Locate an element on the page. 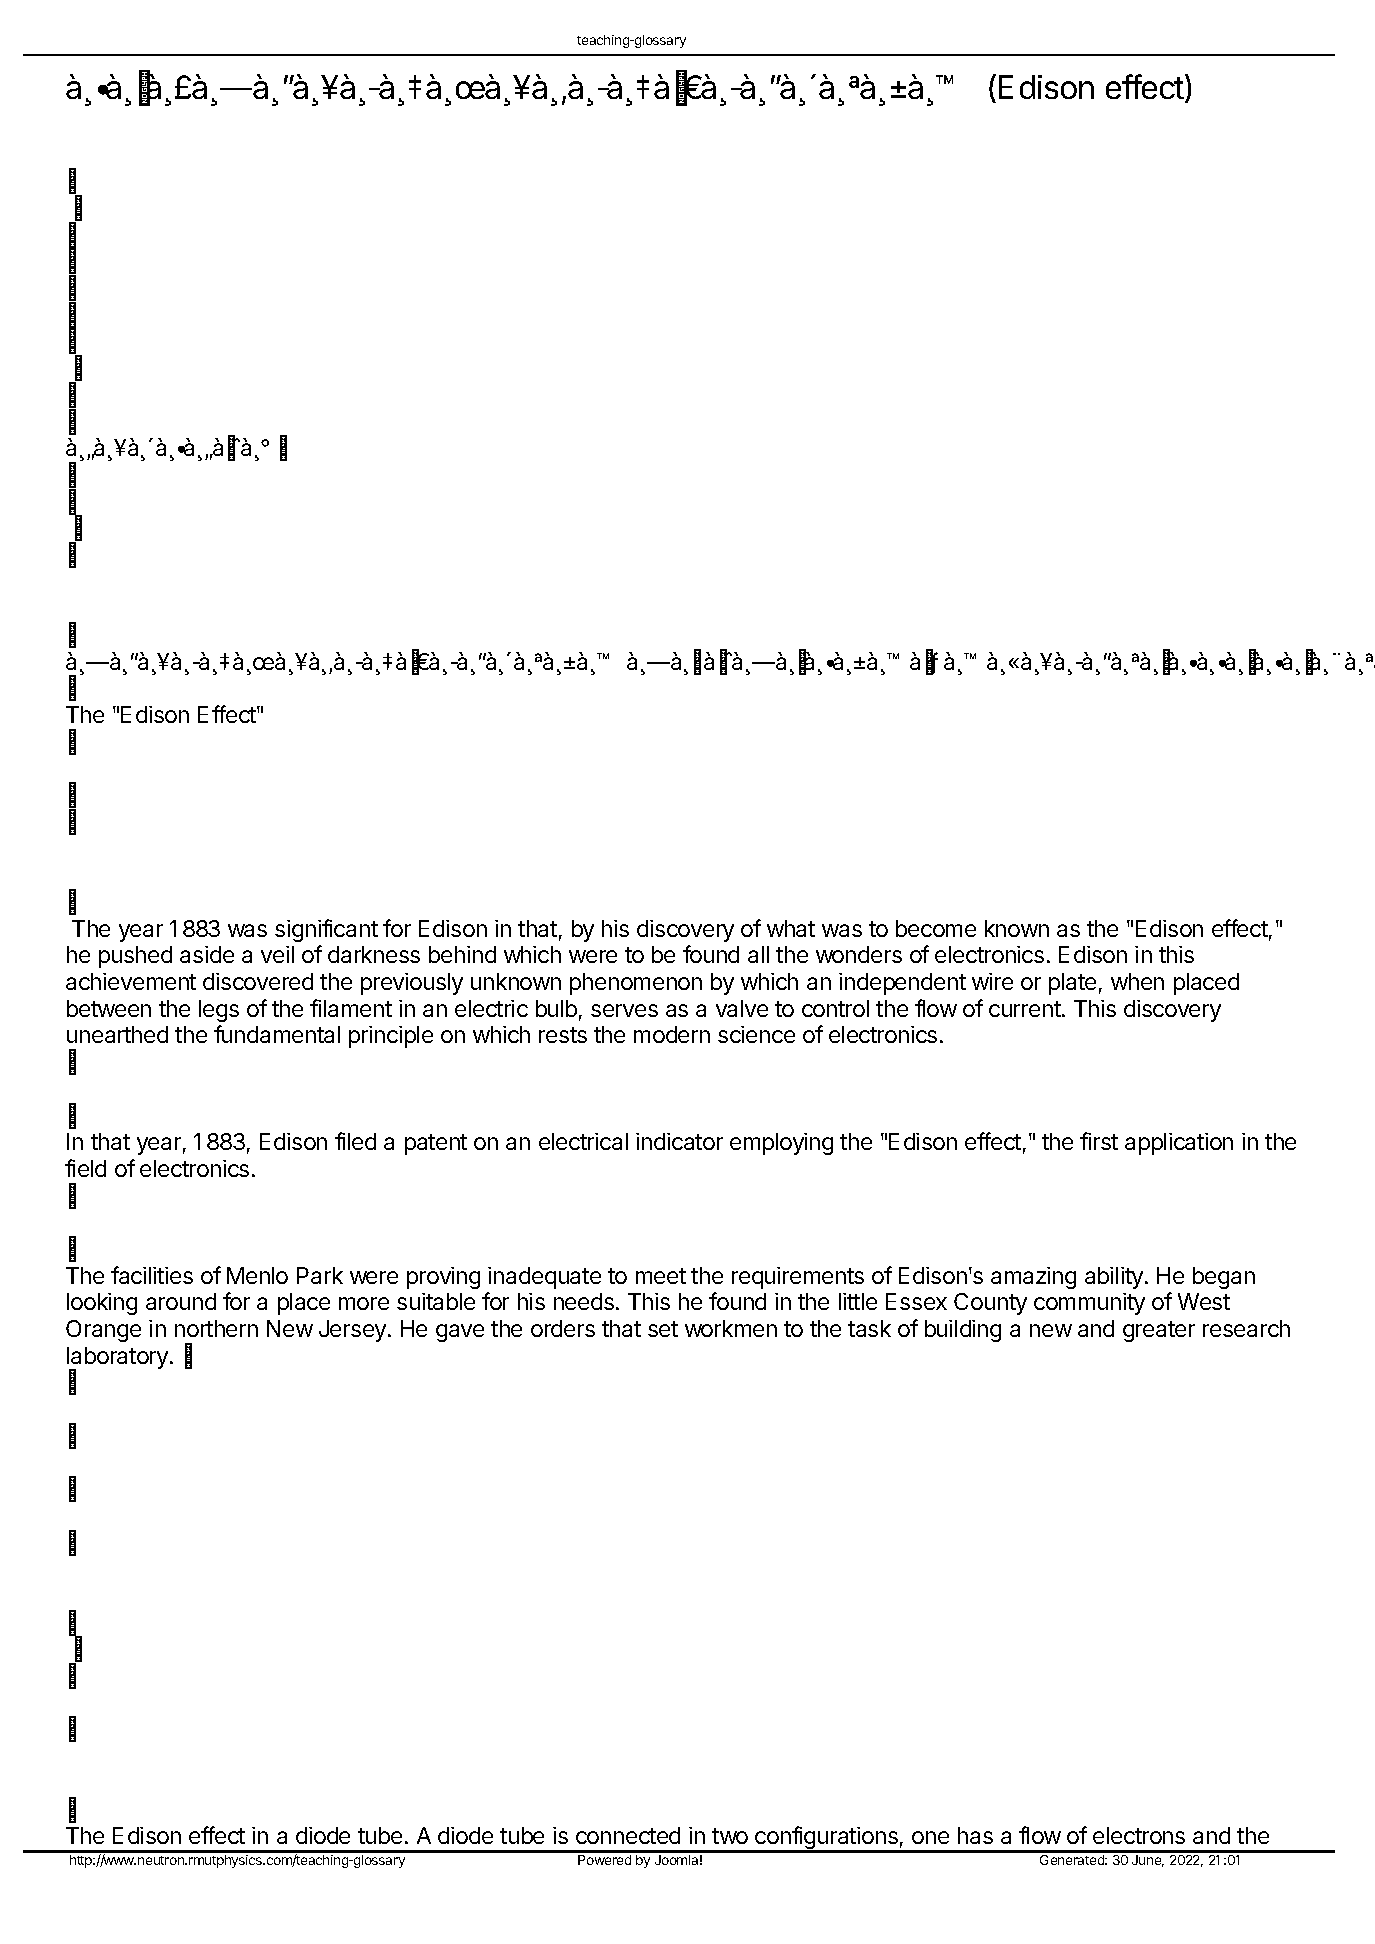  greater is located at coordinates (1159, 1331).
